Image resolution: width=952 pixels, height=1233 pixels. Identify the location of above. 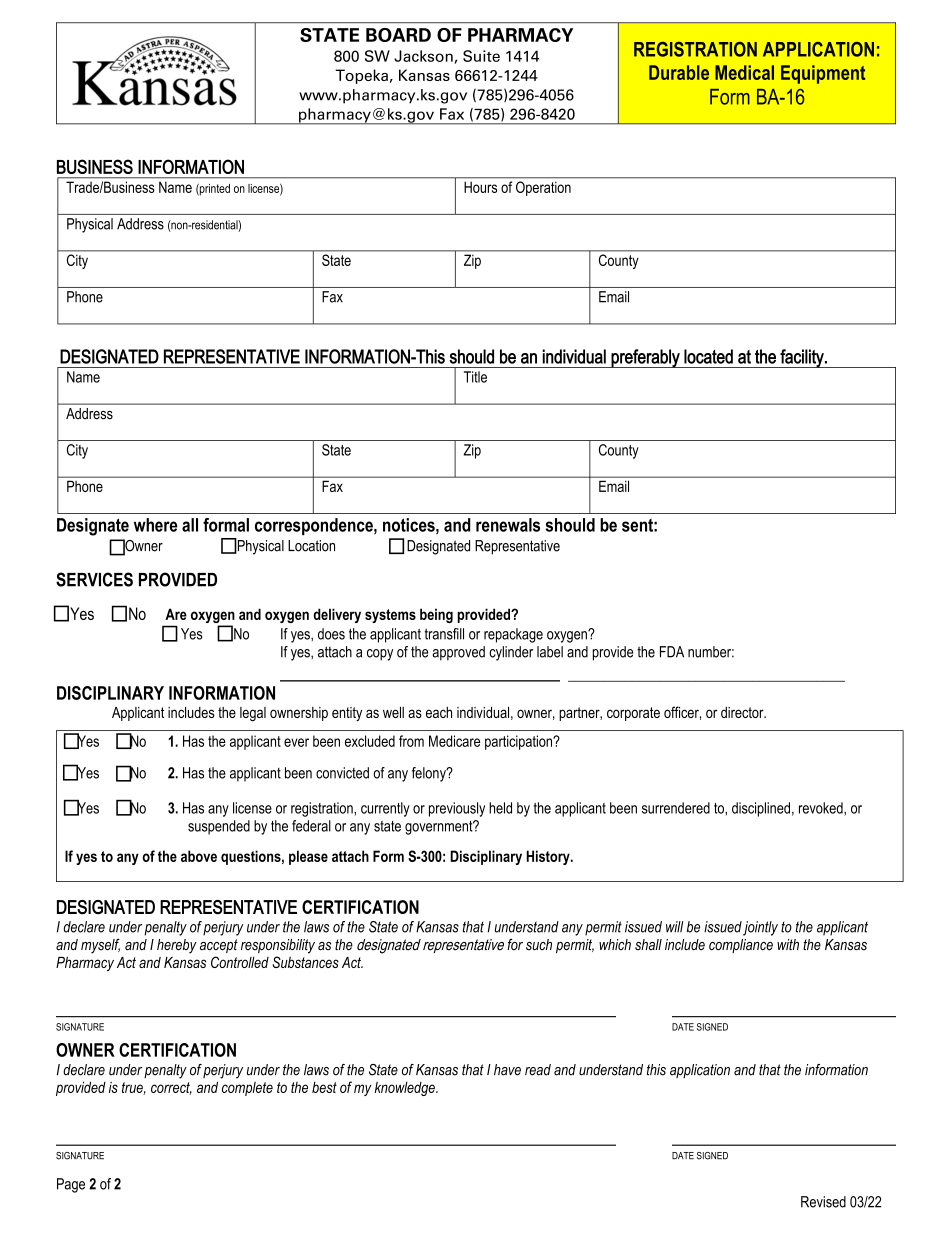
(199, 856).
